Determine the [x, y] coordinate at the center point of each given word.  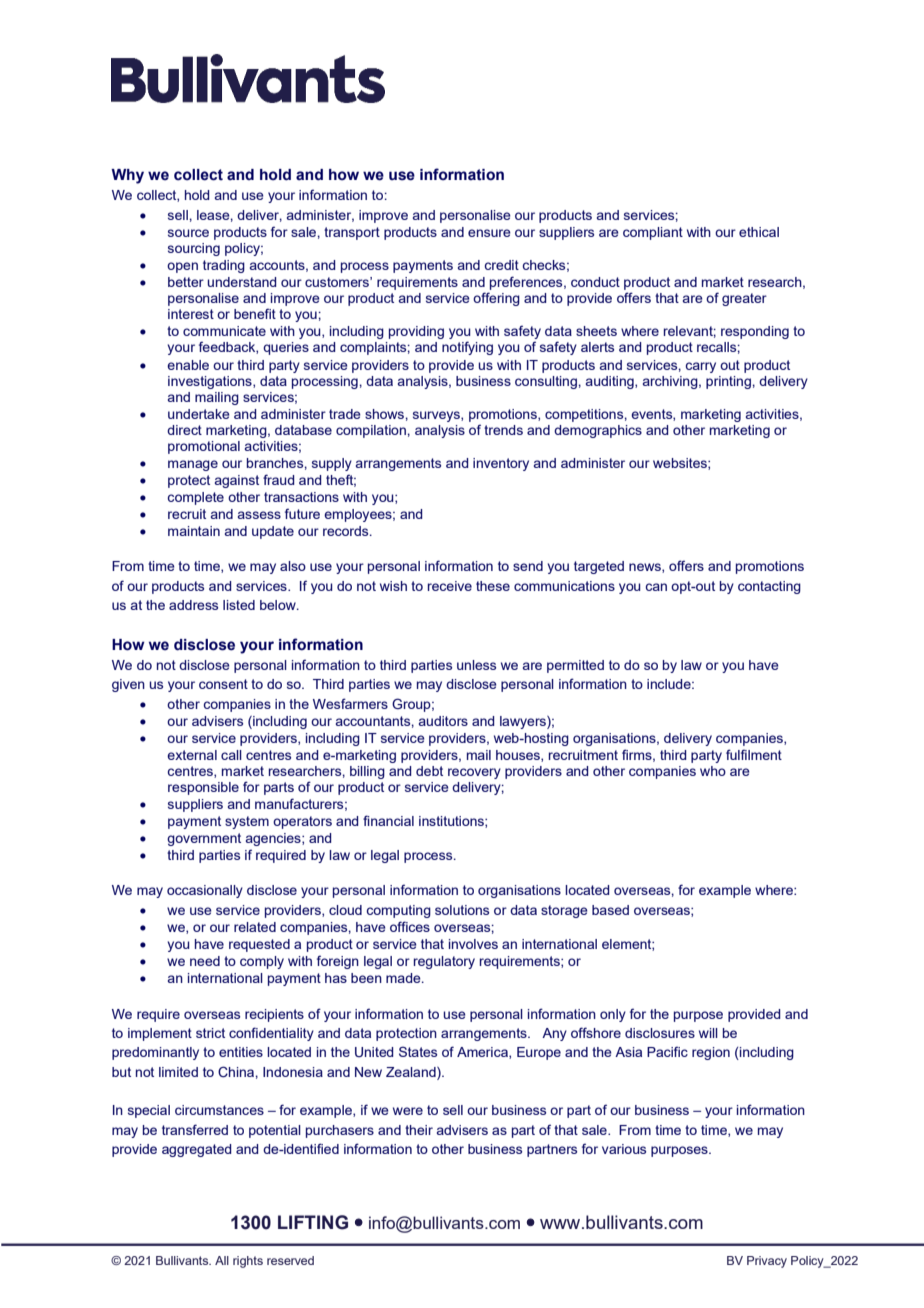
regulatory [444, 962]
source [188, 233]
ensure [489, 233]
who [713, 771]
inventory [501, 464]
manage [193, 465]
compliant [653, 233]
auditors [443, 721]
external [192, 755]
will [708, 1033]
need [205, 961]
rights [248, 1262]
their [419, 1130]
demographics [598, 431]
